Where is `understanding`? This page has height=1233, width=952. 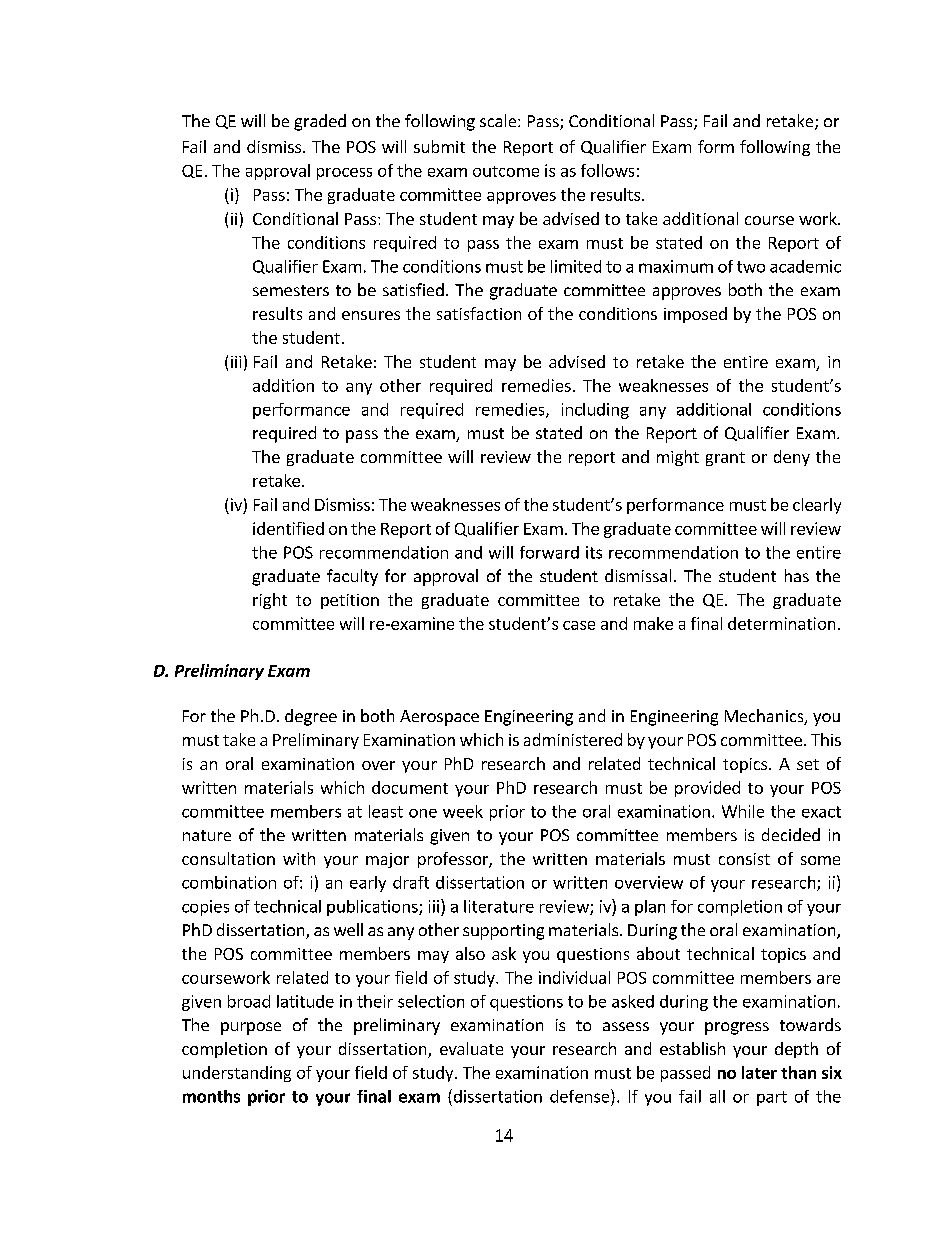
understanding is located at coordinates (237, 1074).
